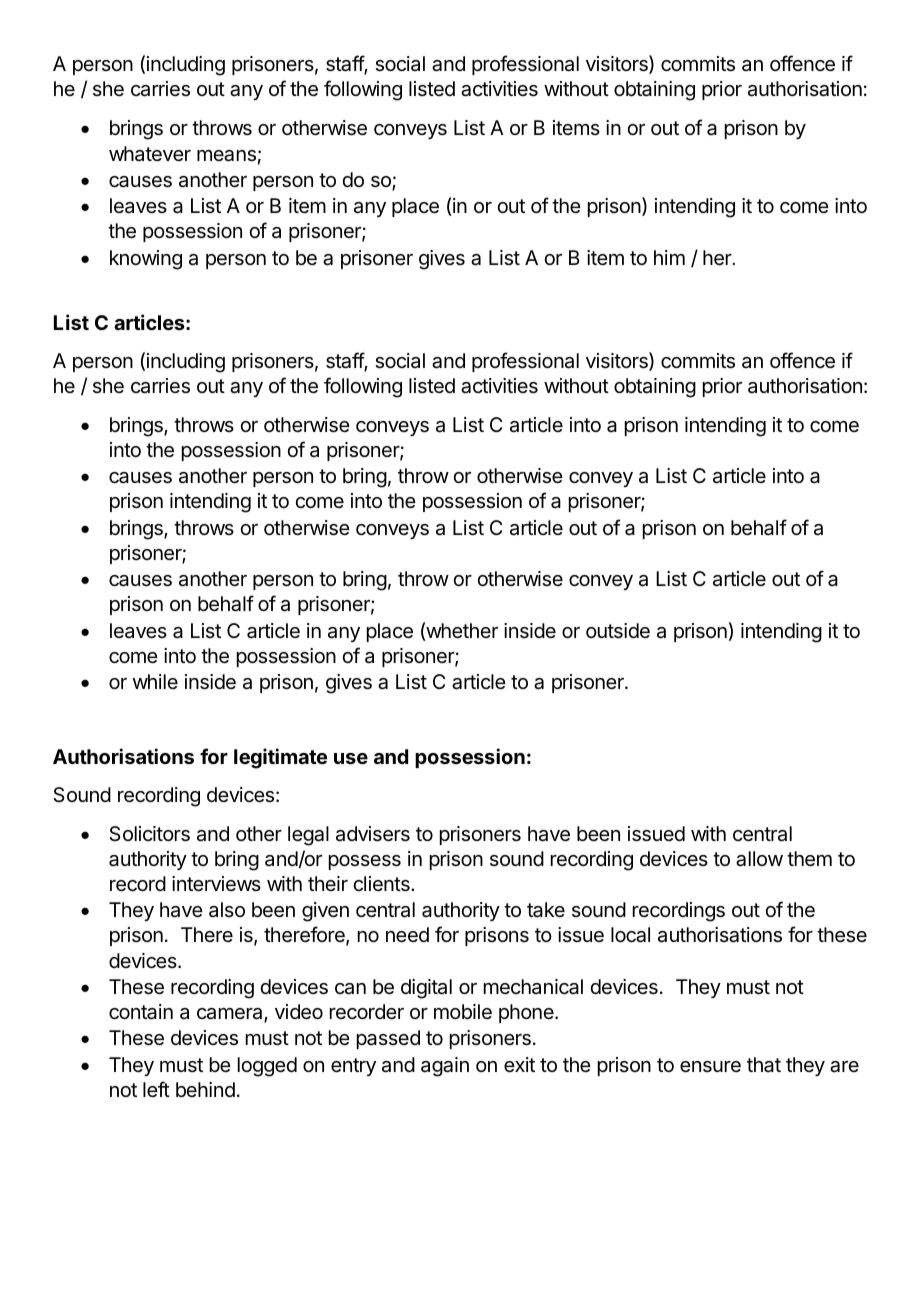 This image has width=924, height=1307. Describe the element at coordinates (216, 883) in the image. I see `interviews` at that location.
